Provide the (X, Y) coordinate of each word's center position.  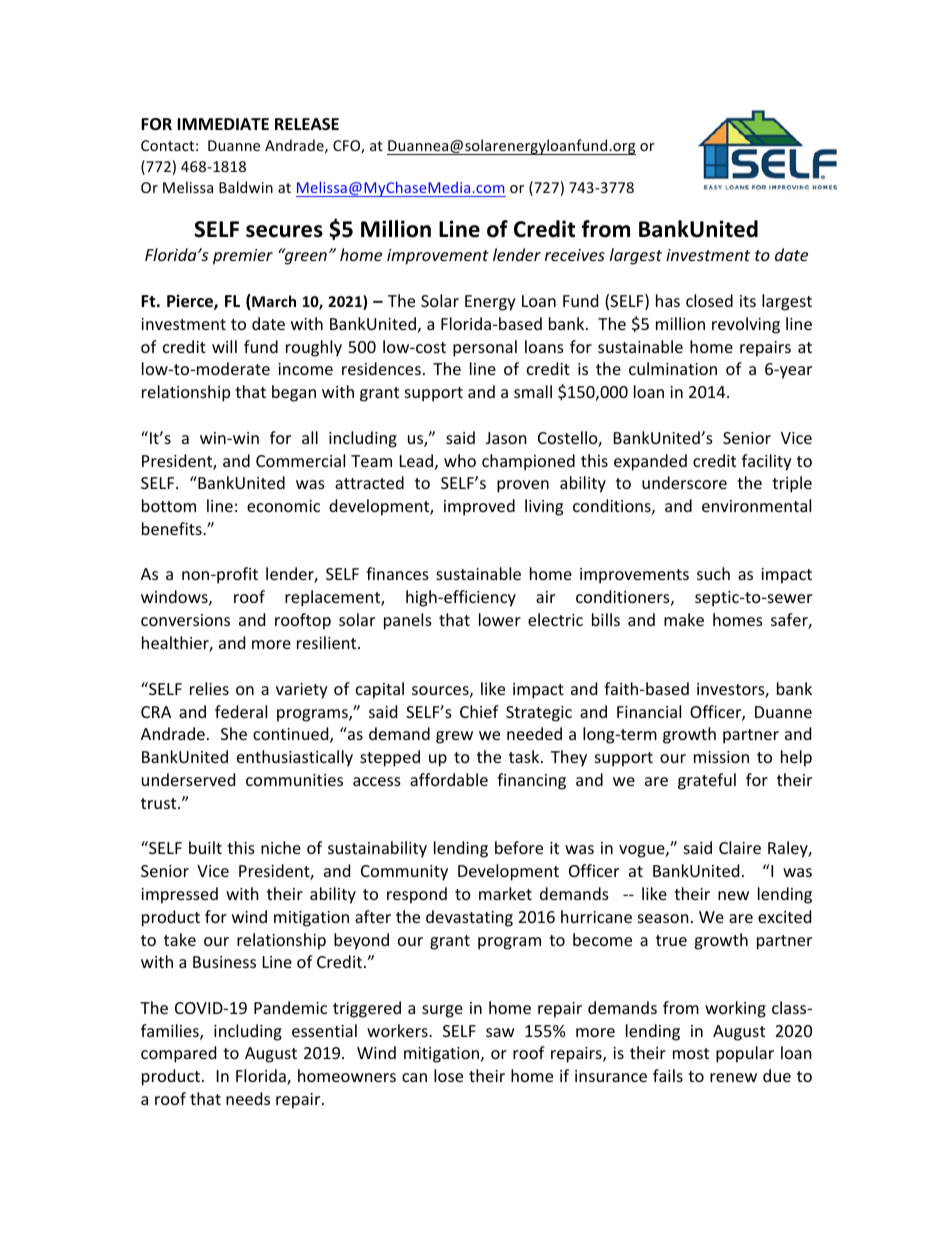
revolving (746, 325)
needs (248, 1098)
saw (500, 1032)
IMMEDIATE (223, 124)
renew (733, 1077)
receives (575, 255)
